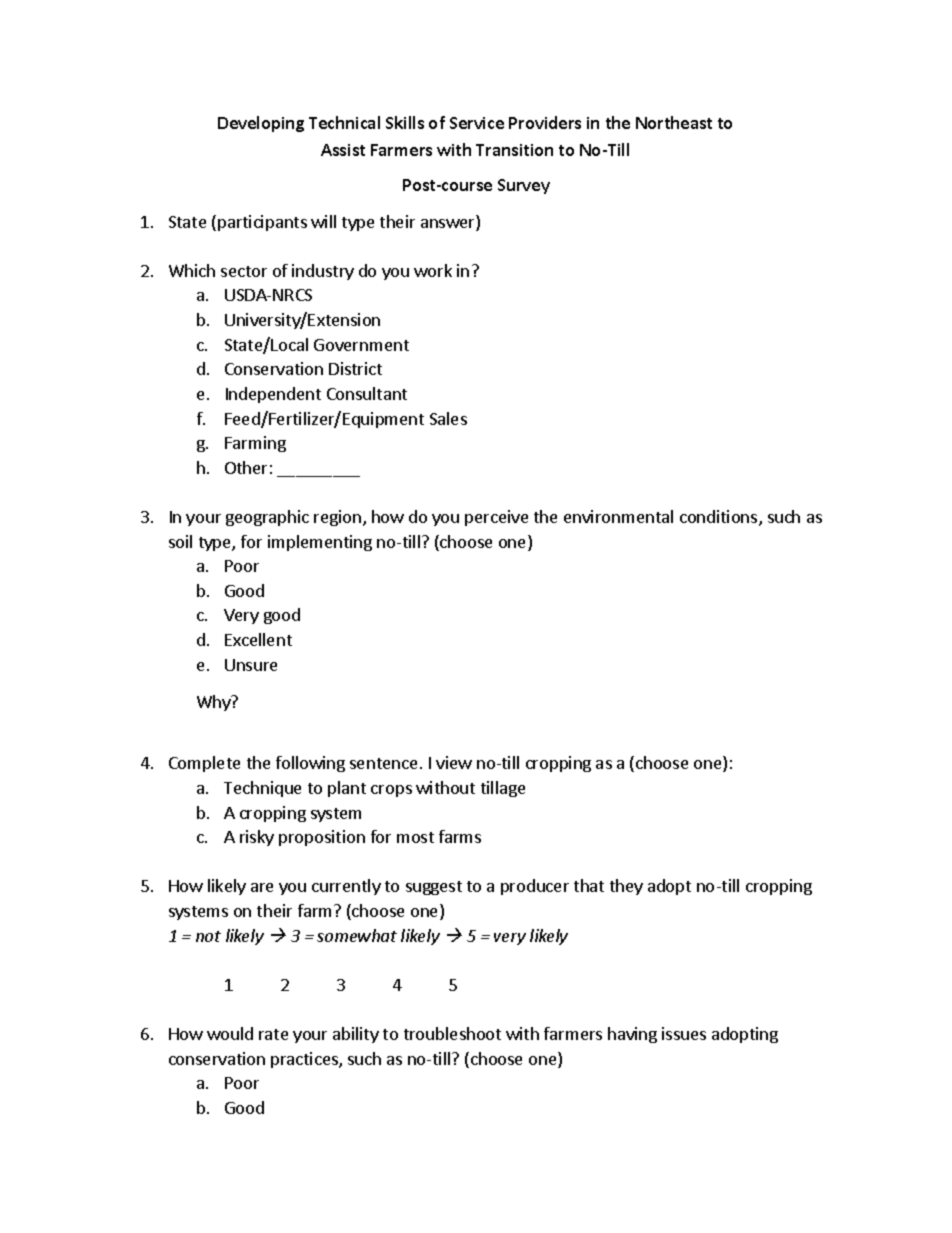 The height and width of the image is (1233, 952). What do you see at coordinates (262, 789) in the image?
I see `Technique` at bounding box center [262, 789].
